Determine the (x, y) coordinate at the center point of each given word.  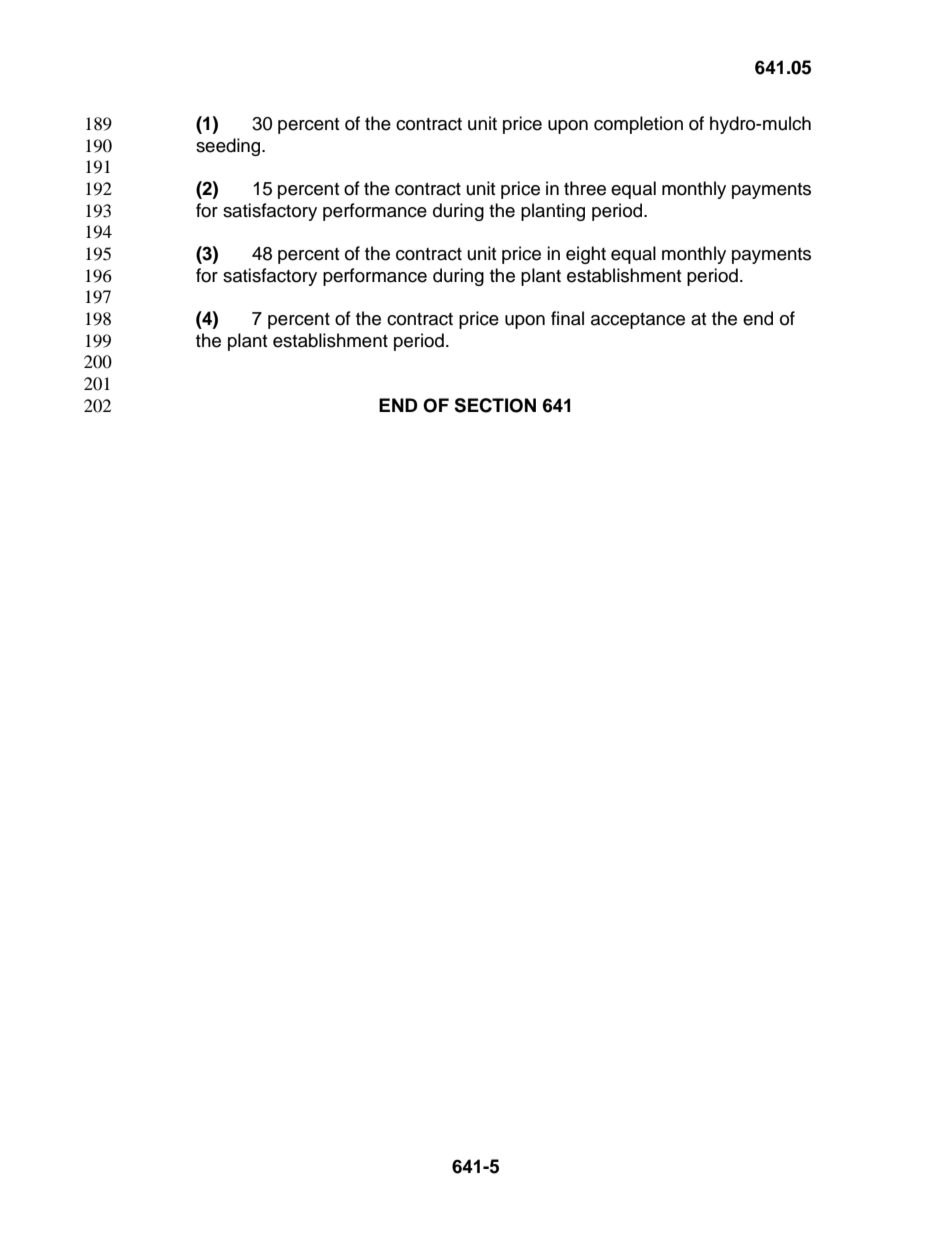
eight (586, 255)
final (567, 318)
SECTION (495, 405)
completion (638, 125)
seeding (229, 147)
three (585, 188)
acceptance (638, 321)
